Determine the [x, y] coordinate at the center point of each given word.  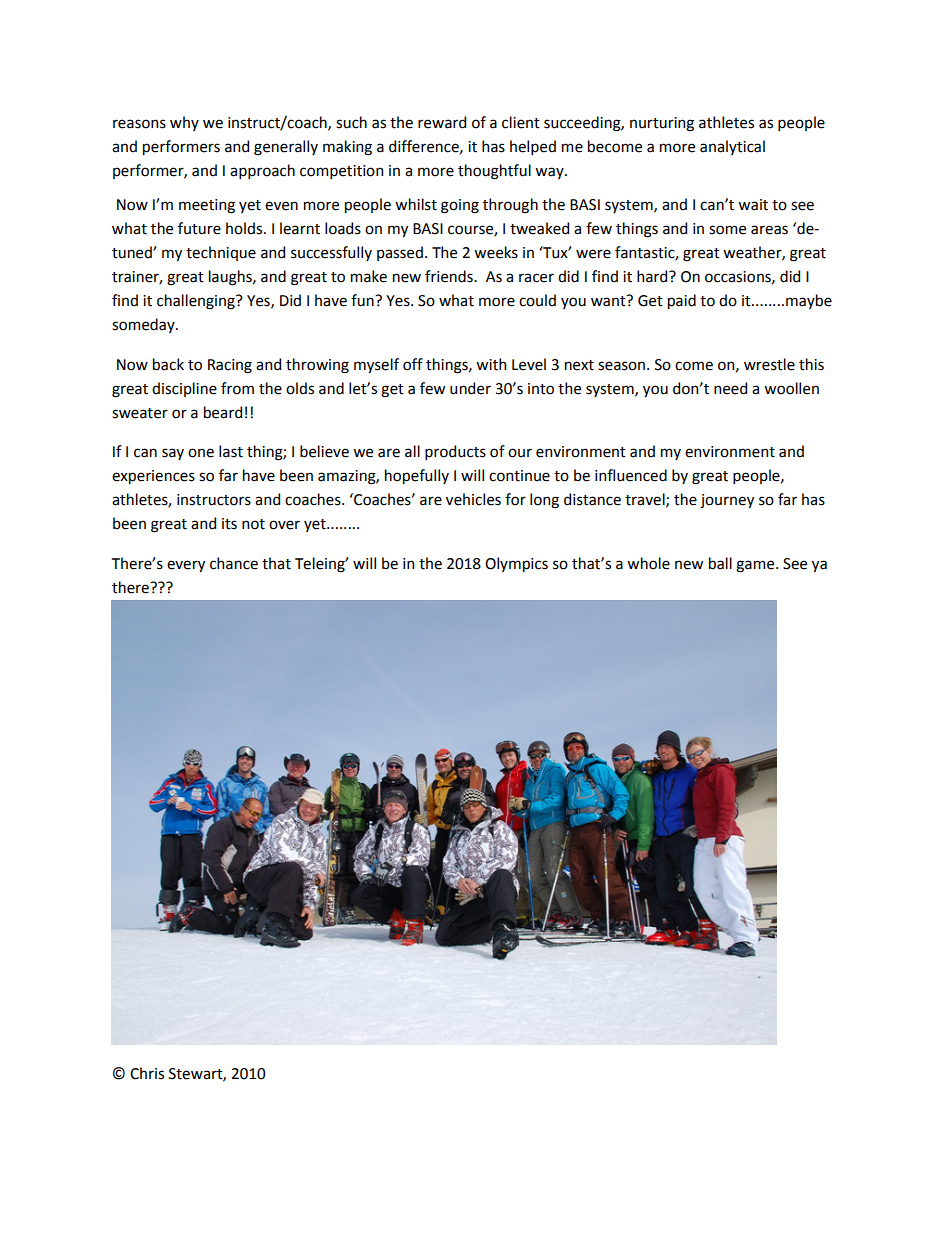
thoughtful [494, 172]
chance [234, 563]
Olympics [516, 564]
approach [262, 171]
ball [720, 563]
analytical [732, 147]
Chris [147, 1073]
